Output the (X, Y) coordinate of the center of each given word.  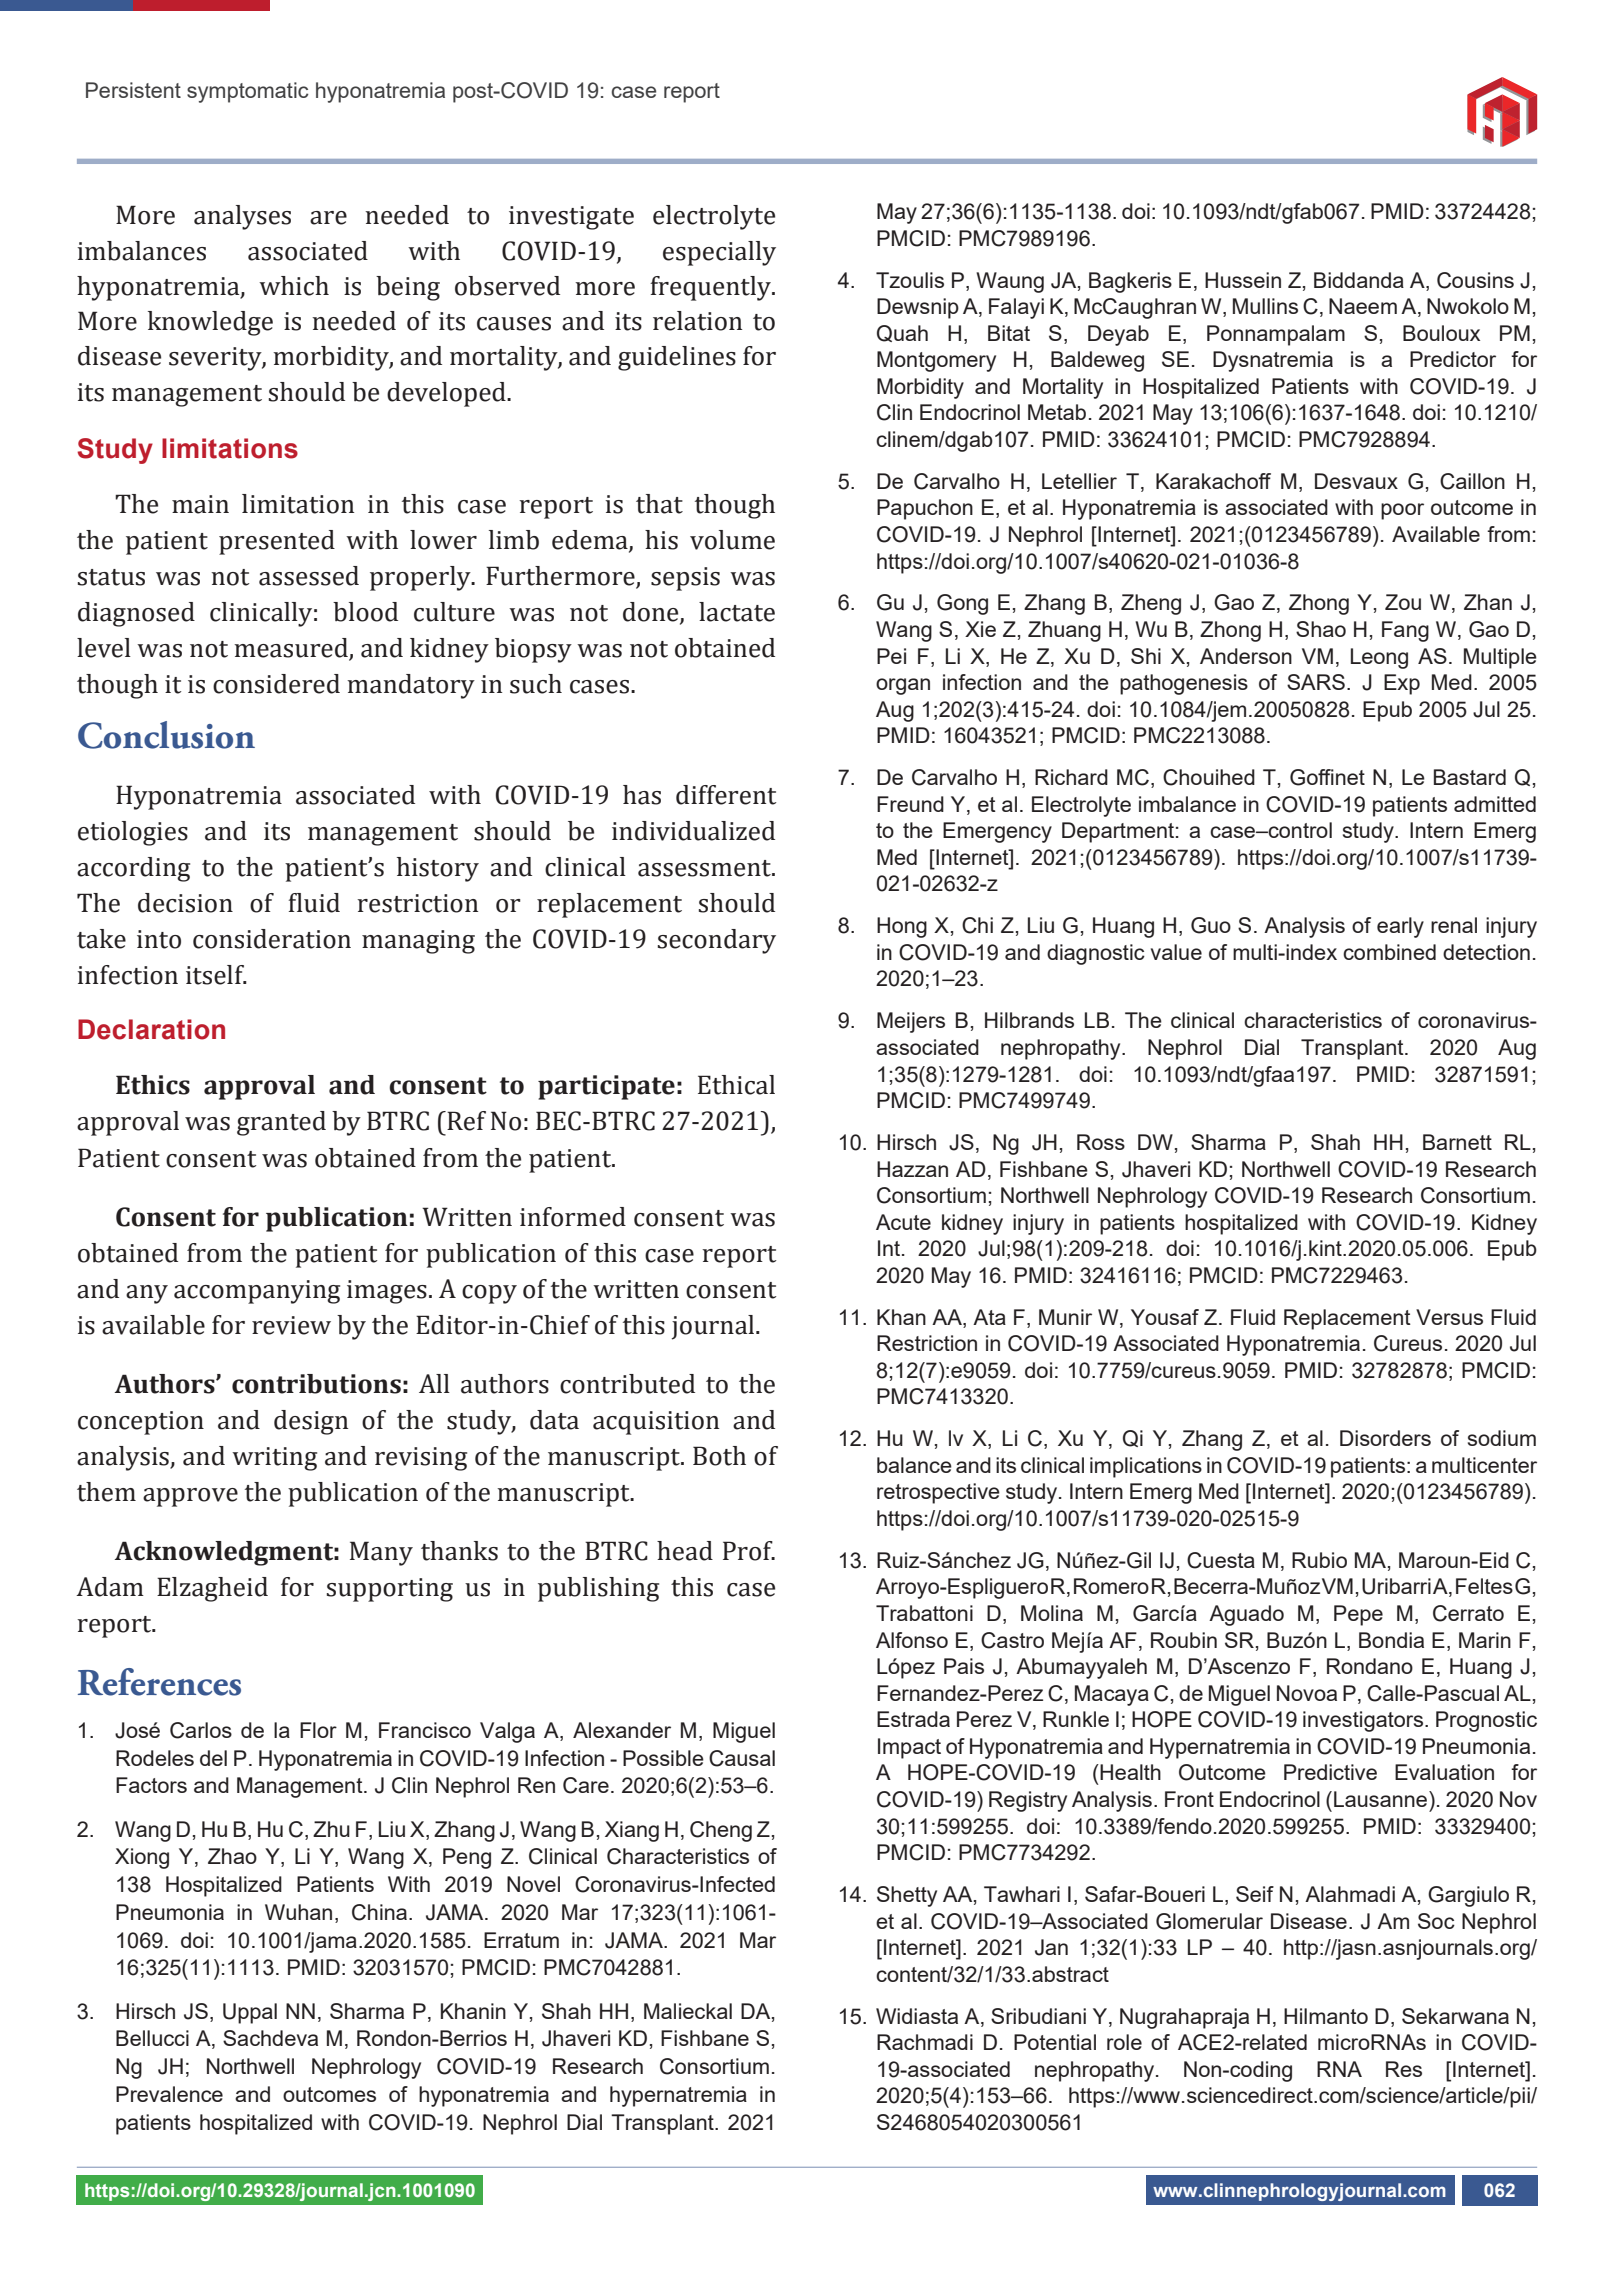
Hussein (1243, 280)
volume (732, 540)
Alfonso (912, 1640)
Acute (903, 1222)
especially (719, 253)
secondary (717, 941)
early (1400, 927)
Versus (1449, 1317)
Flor (318, 1730)
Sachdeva (270, 2038)
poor (1402, 511)
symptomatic (247, 92)
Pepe (1358, 1615)
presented (277, 542)
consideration (272, 939)
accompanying (257, 1292)
